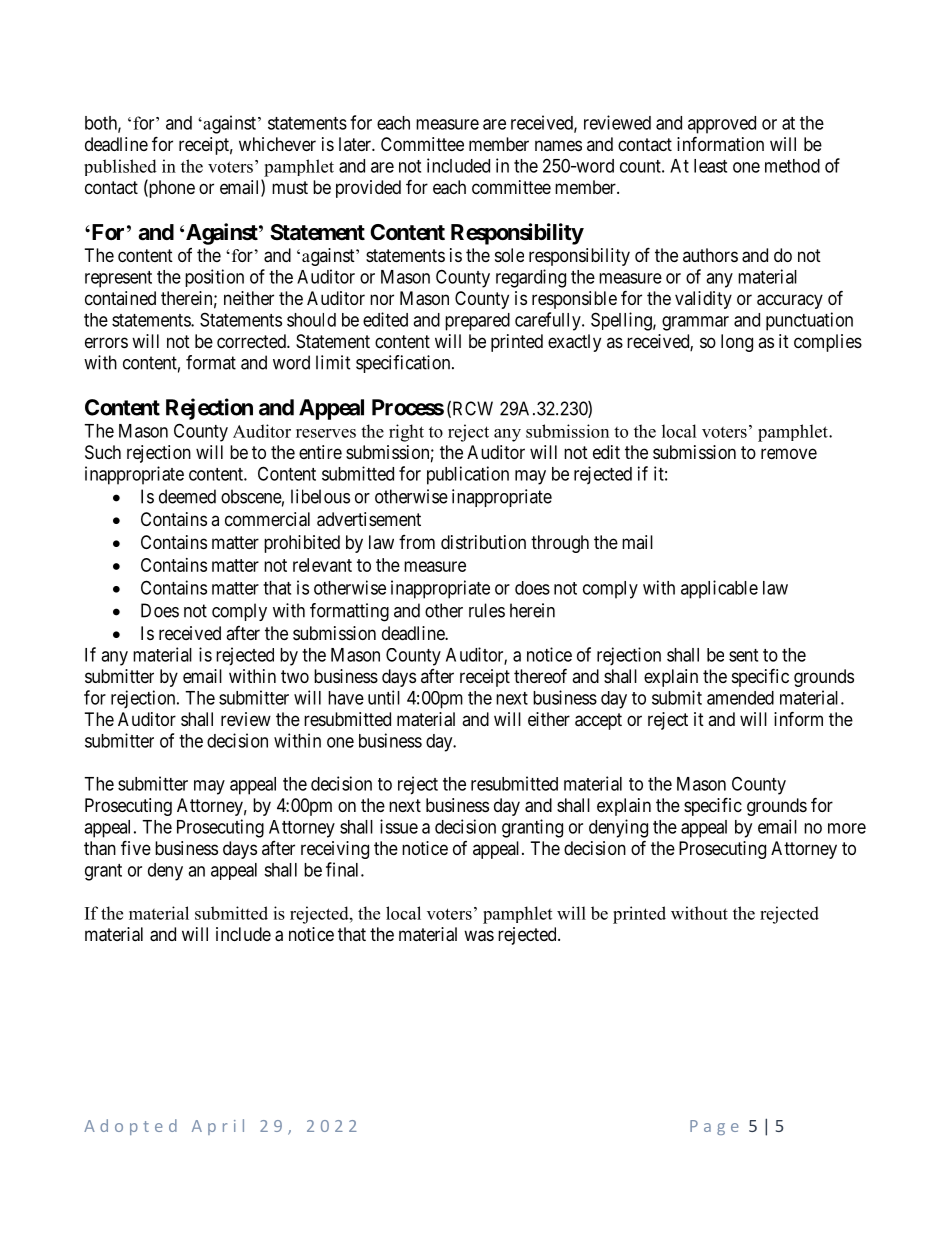 This screenshot has height=1233, width=952. Describe the element at coordinates (120, 167) in the screenshot. I see `published` at that location.
